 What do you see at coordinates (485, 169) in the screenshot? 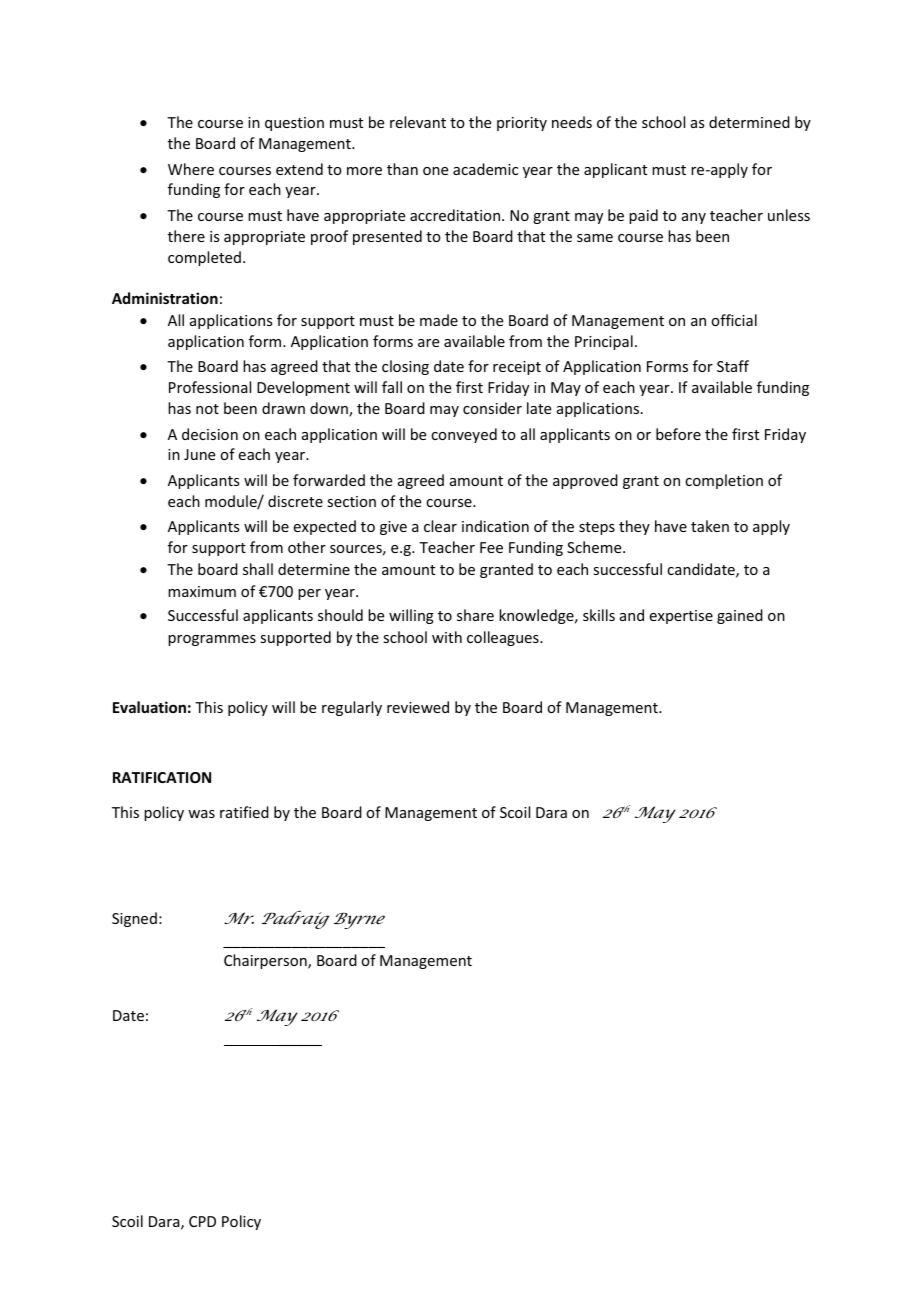
I see `academic` at bounding box center [485, 169].
